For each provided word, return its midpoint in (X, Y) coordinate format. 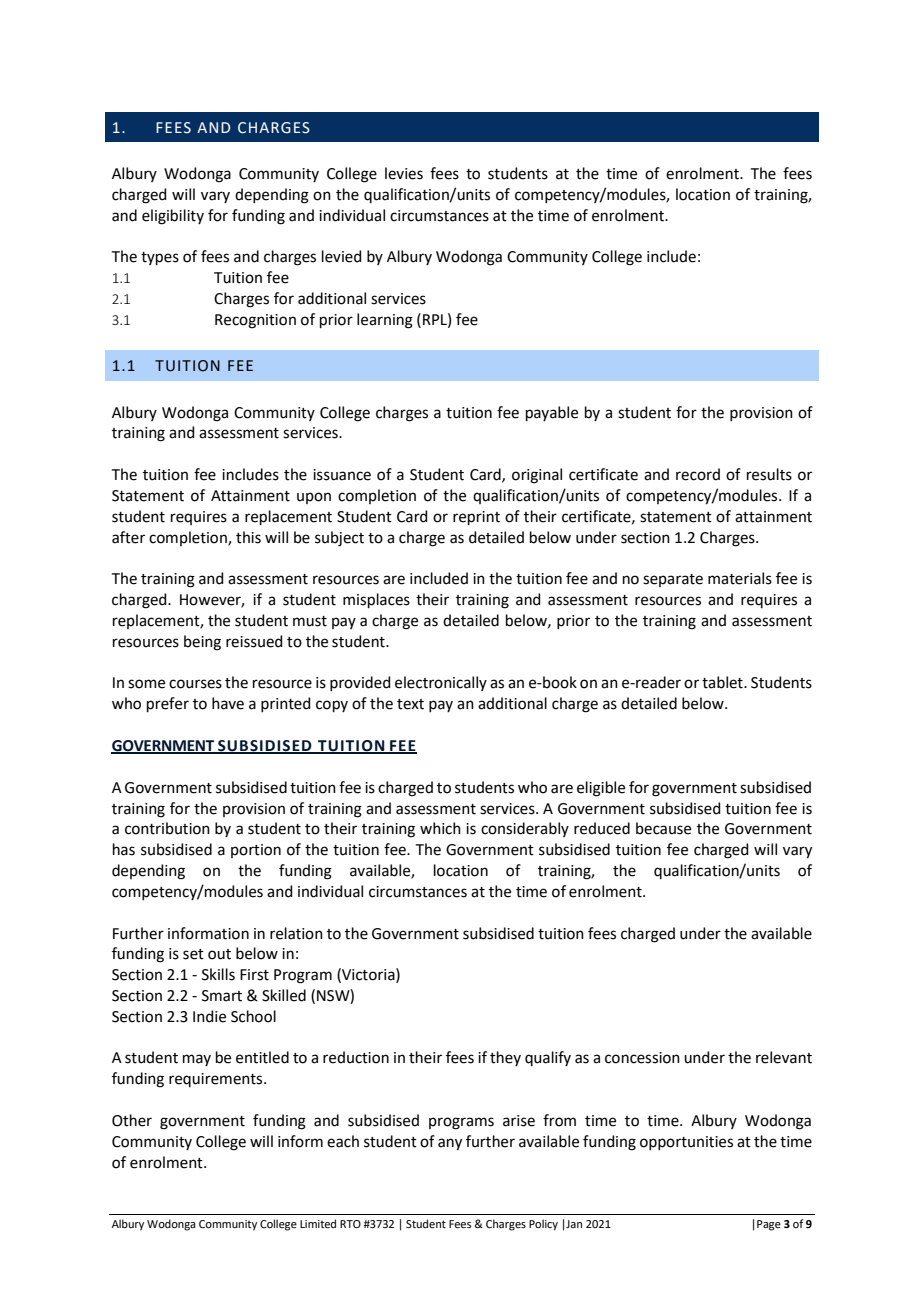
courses (195, 684)
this (248, 537)
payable (552, 413)
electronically (441, 683)
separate (673, 580)
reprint (476, 518)
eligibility (173, 217)
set (193, 954)
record (698, 474)
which (440, 828)
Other (132, 1120)
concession (642, 1058)
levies (404, 173)
